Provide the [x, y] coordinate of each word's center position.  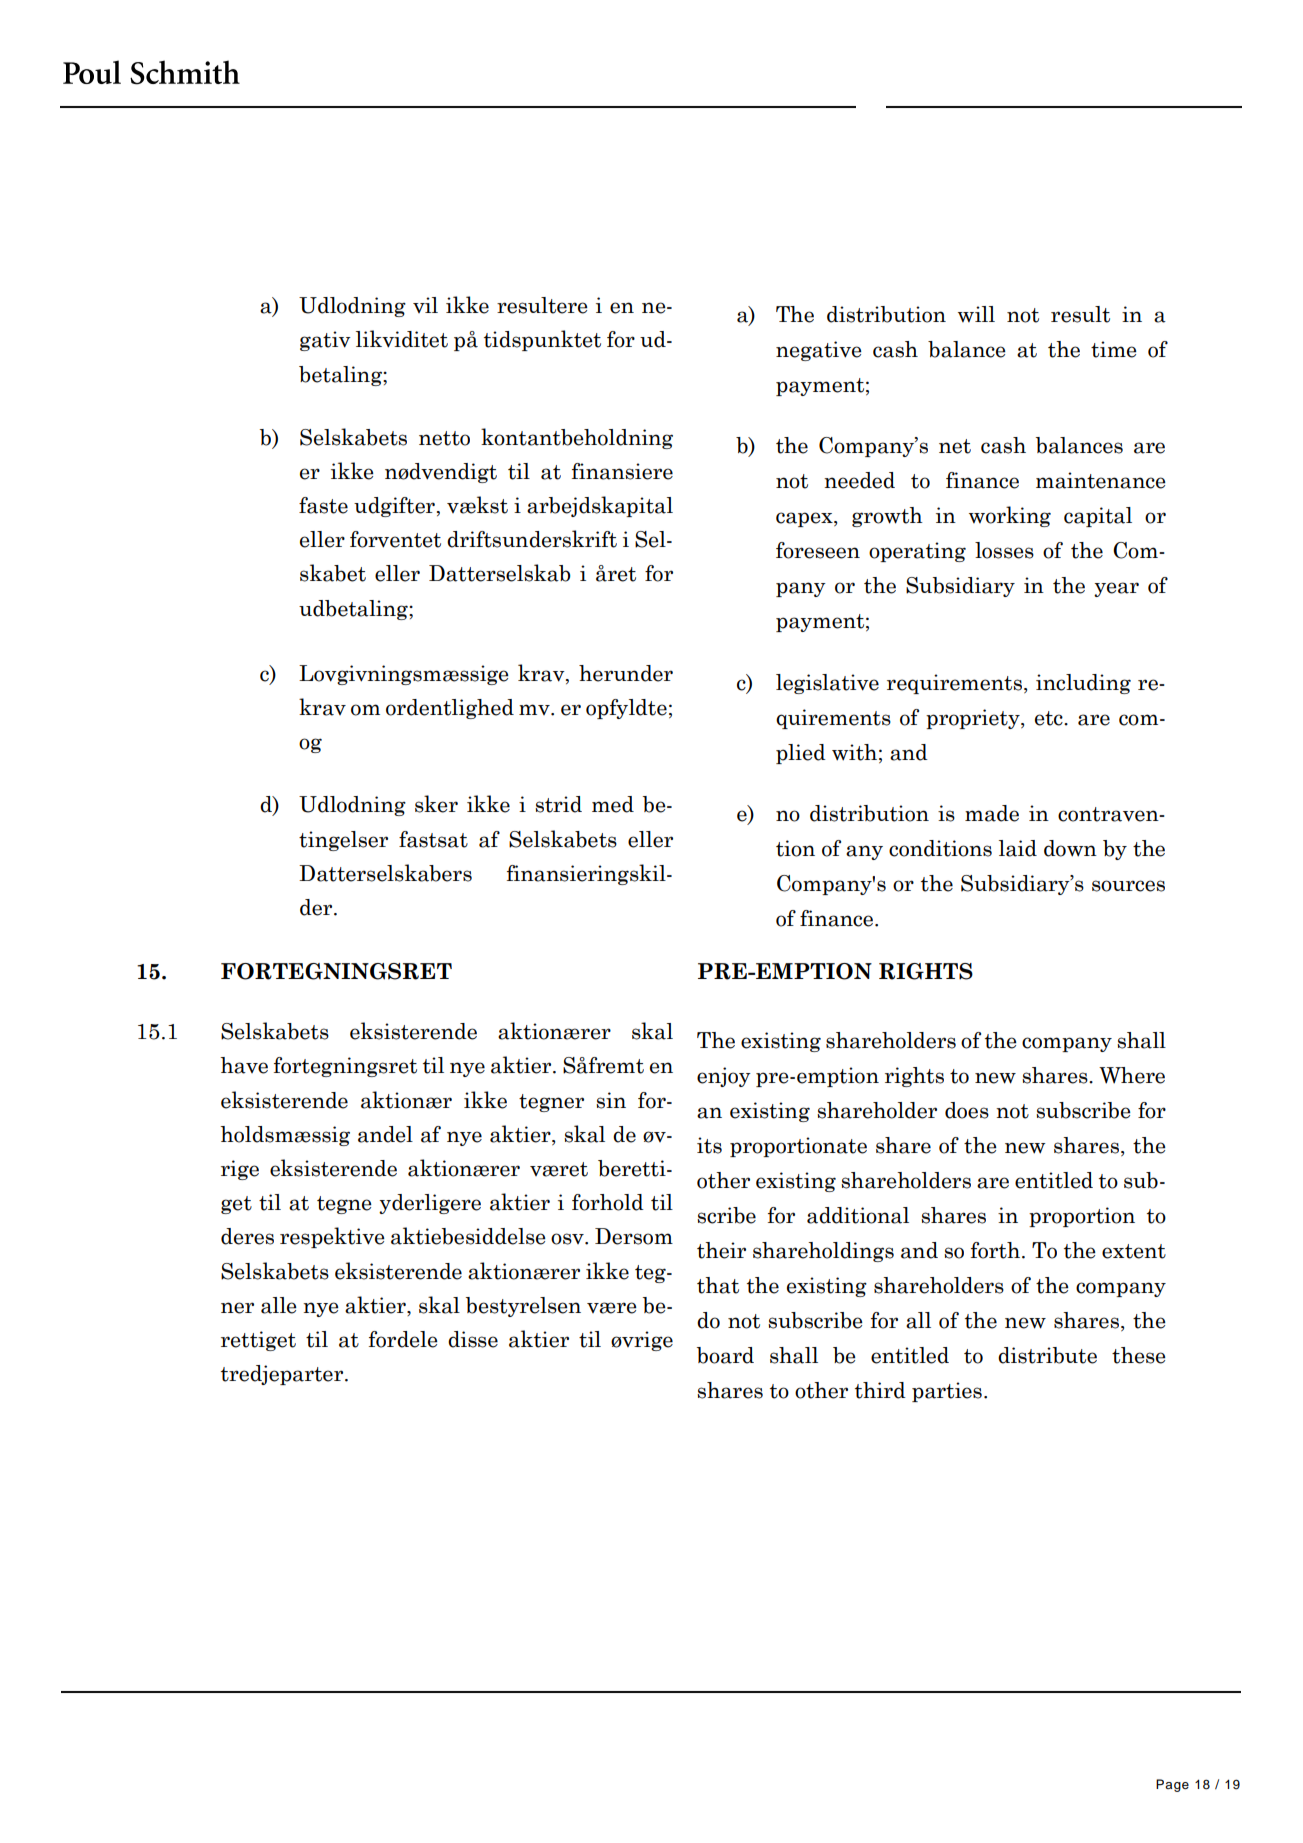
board [725, 1355]
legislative [827, 684]
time [1114, 349]
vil [425, 305]
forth [995, 1250]
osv [568, 1239]
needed [859, 480]
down [1070, 848]
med [613, 804]
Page [1172, 1785]
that [718, 1285]
